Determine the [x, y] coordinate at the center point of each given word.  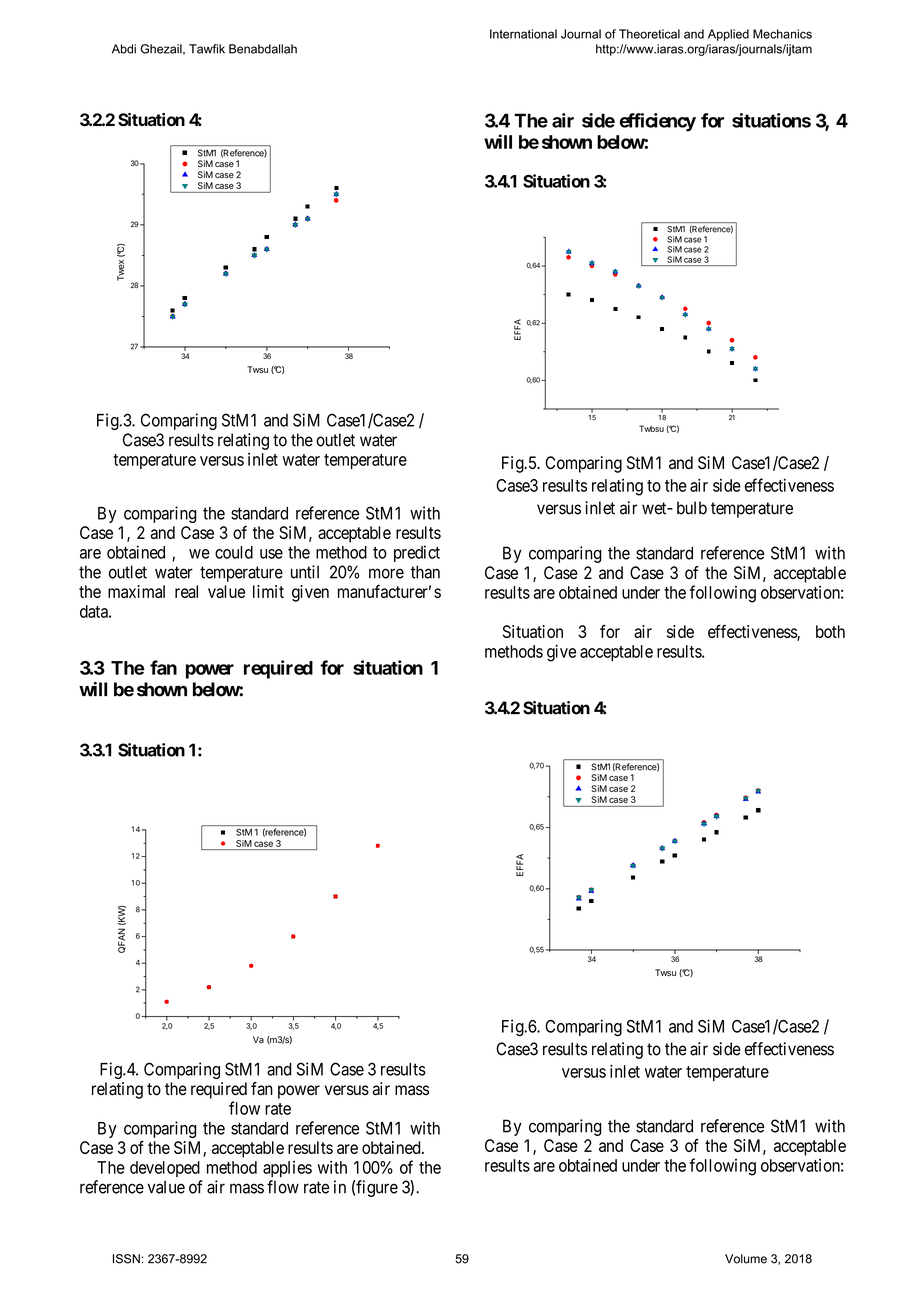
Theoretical [649, 34]
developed [165, 1169]
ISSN [126, 1259]
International [523, 34]
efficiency [658, 122]
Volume [746, 1259]
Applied [728, 35]
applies [287, 1169]
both [830, 631]
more [386, 573]
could [234, 552]
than [425, 572]
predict [417, 553]
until [305, 572]
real [186, 591]
